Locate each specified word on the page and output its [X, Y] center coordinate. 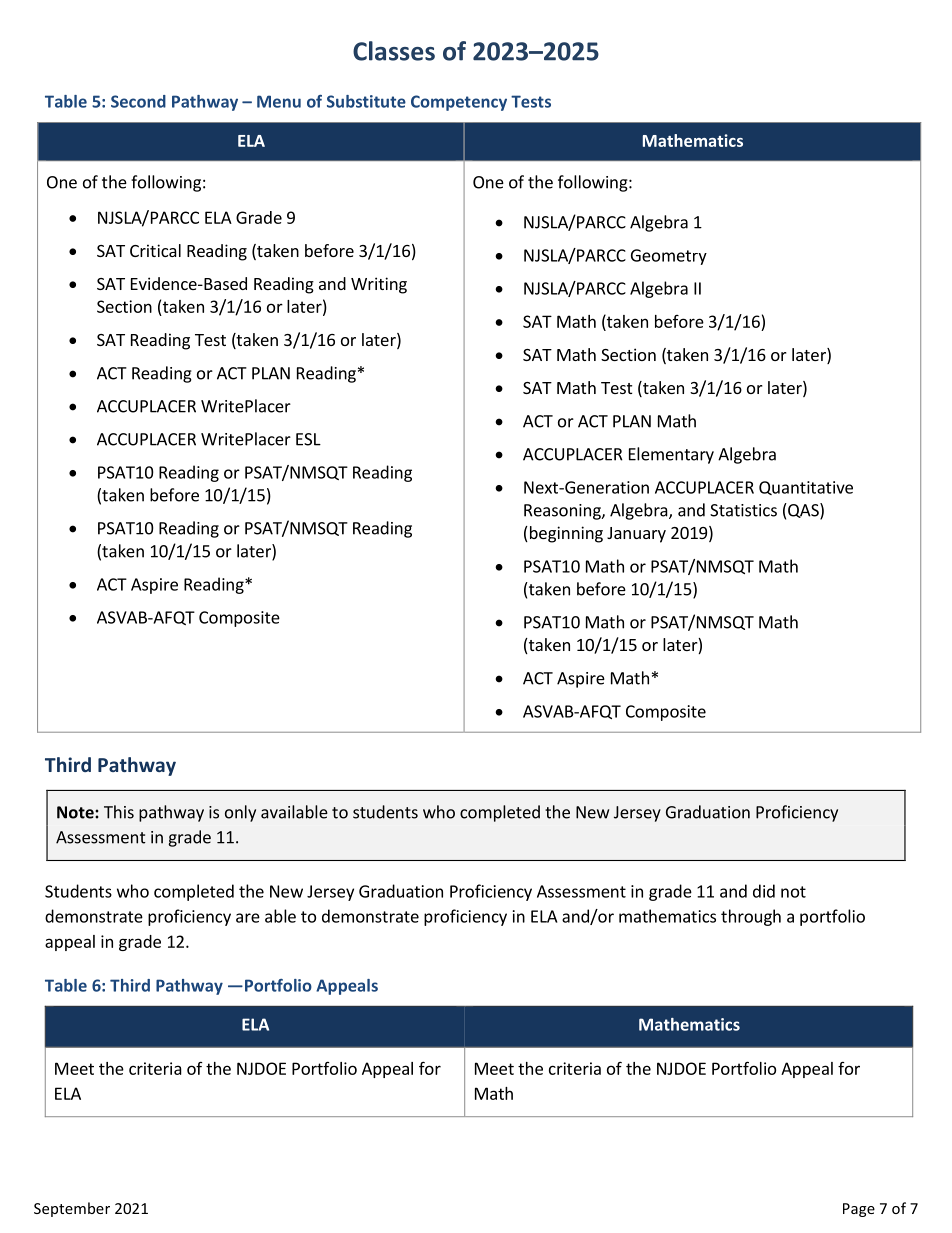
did [764, 891]
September [72, 1209]
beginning [565, 534]
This [119, 812]
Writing [379, 285]
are [248, 918]
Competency [459, 103]
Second [138, 101]
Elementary [671, 455]
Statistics [743, 510]
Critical [155, 250]
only [240, 813]
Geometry [669, 257]
